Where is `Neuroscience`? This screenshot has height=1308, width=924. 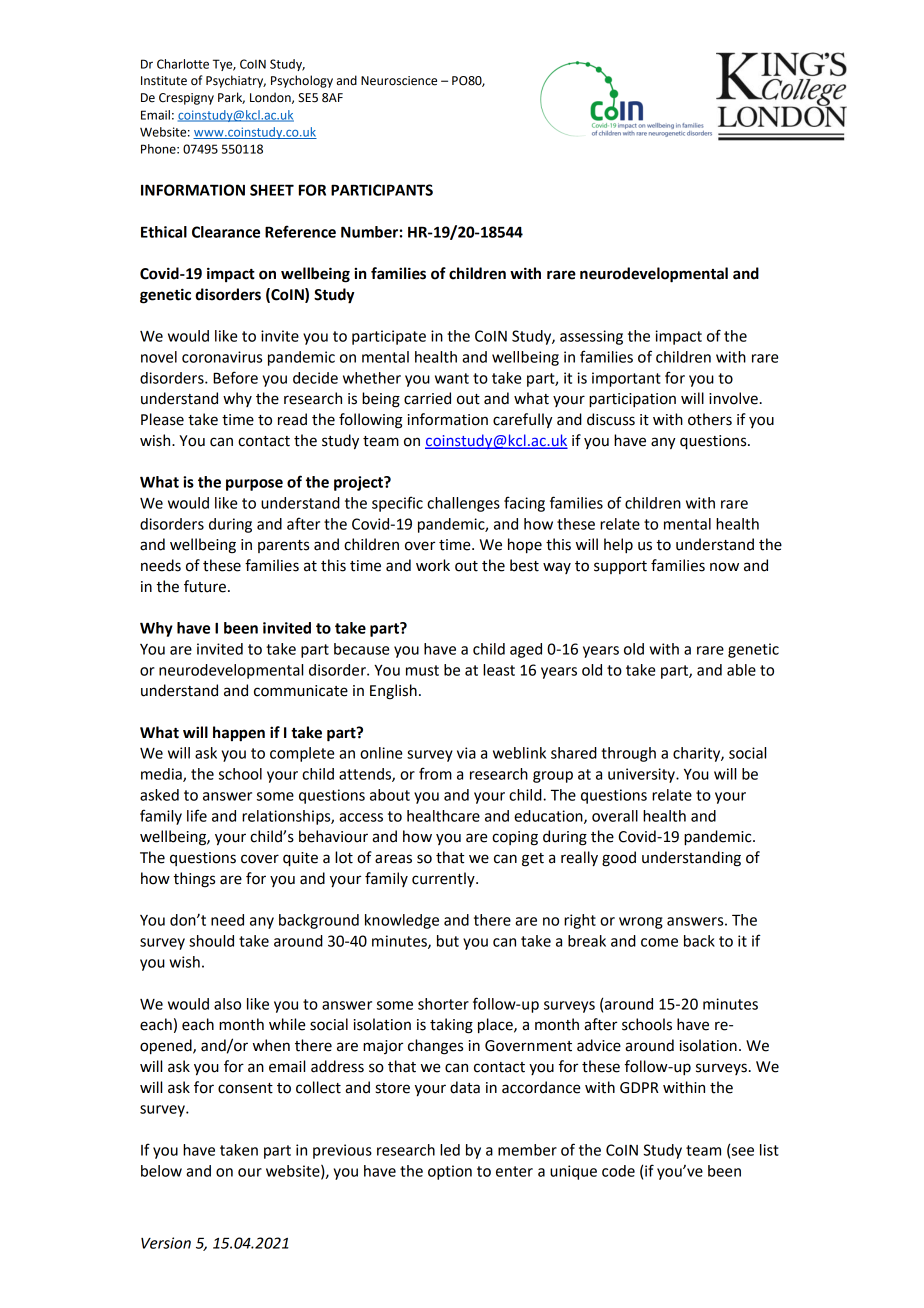 Neuroscience is located at coordinates (399, 81).
